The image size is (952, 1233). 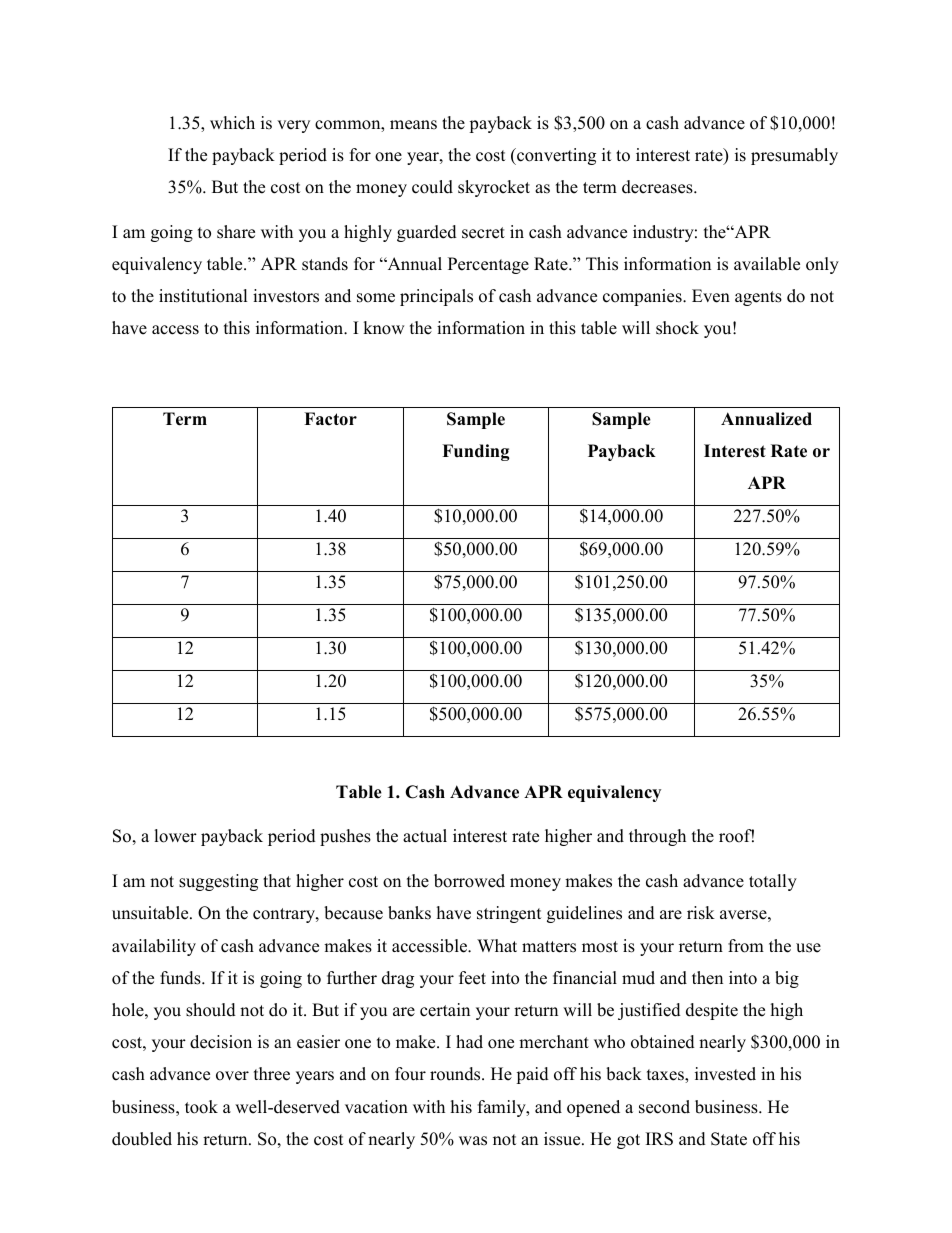 I want to click on took, so click(x=201, y=1107).
